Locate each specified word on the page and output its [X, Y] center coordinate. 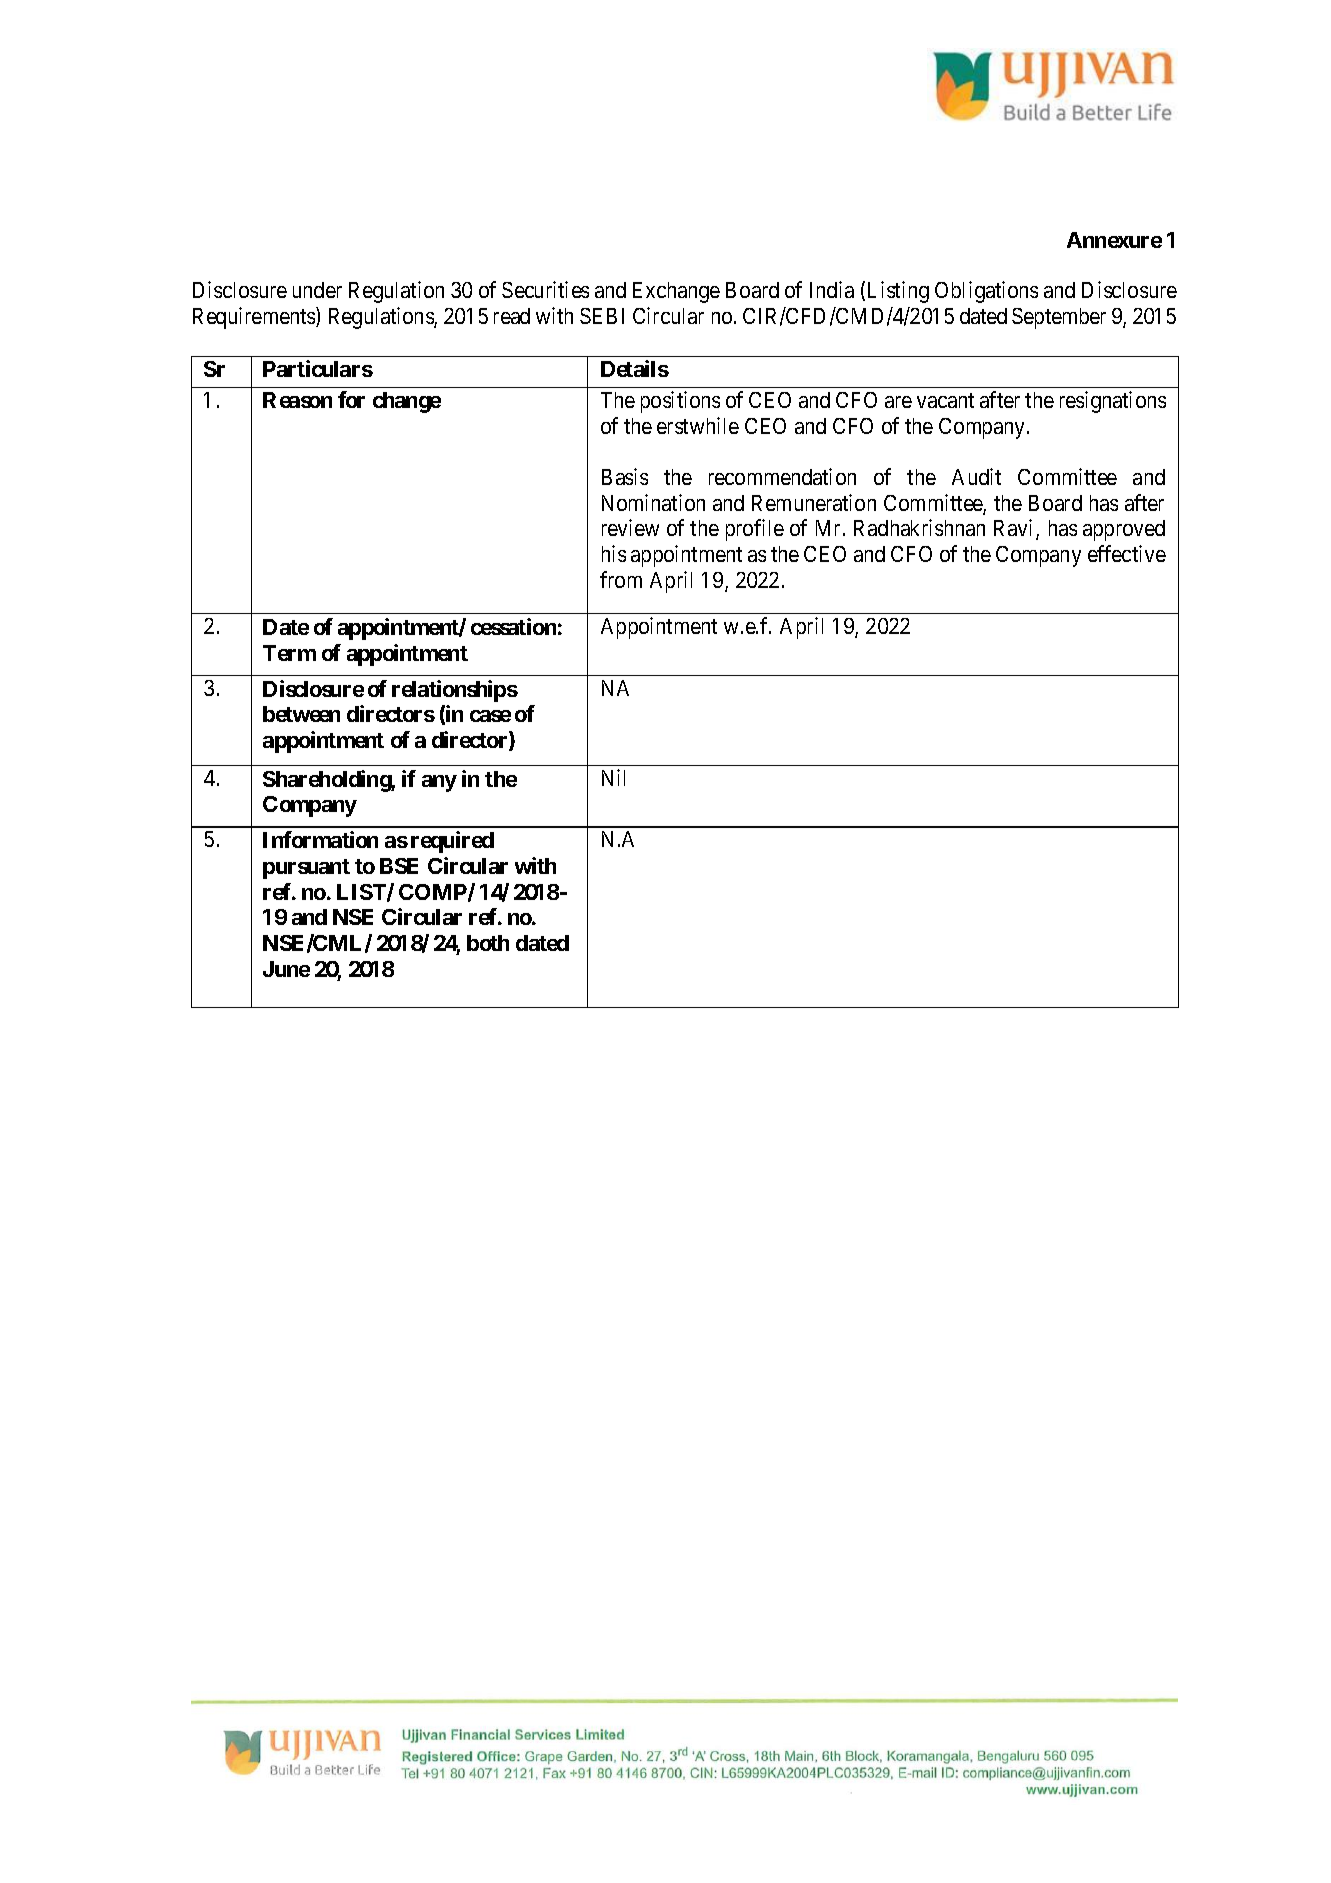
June [286, 969]
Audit [976, 476]
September [1059, 318]
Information [320, 839]
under [317, 290]
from [621, 579]
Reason [297, 400]
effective [1127, 553]
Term [289, 653]
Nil [613, 777]
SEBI [602, 316]
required [452, 842]
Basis [625, 476]
